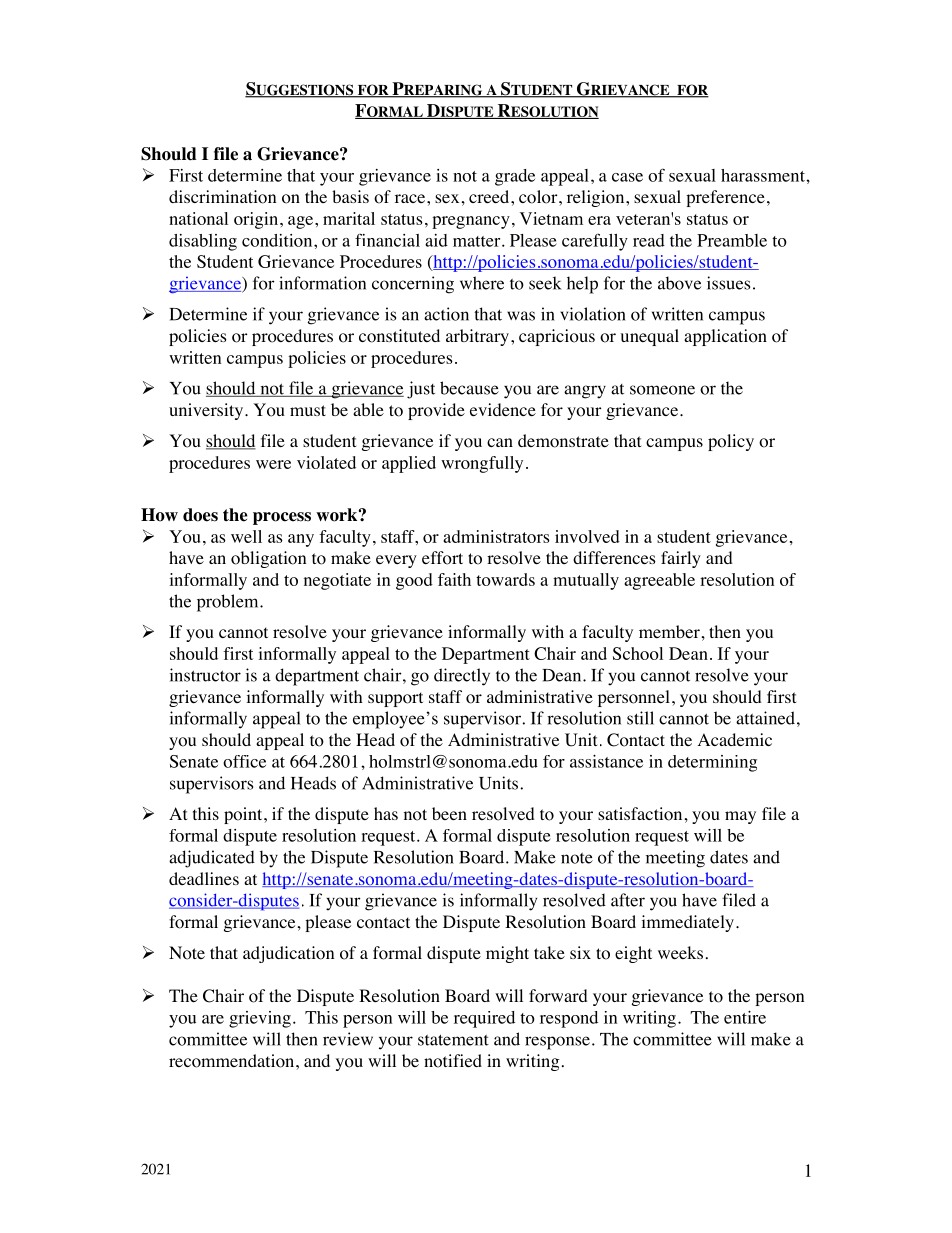 The image size is (952, 1233). Describe the element at coordinates (207, 411) in the document. I see `university` at that location.
